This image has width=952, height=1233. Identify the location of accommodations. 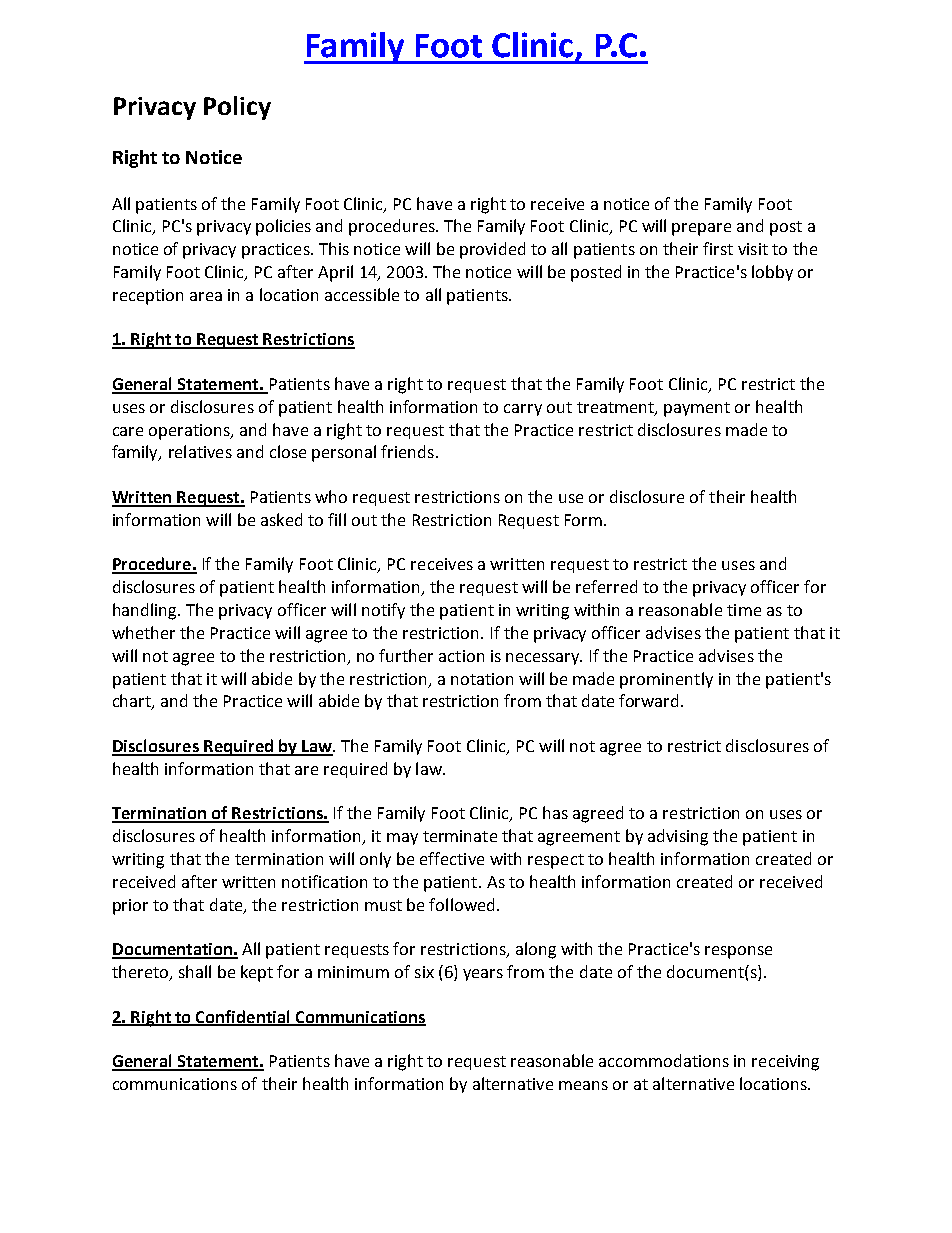
(664, 1060).
